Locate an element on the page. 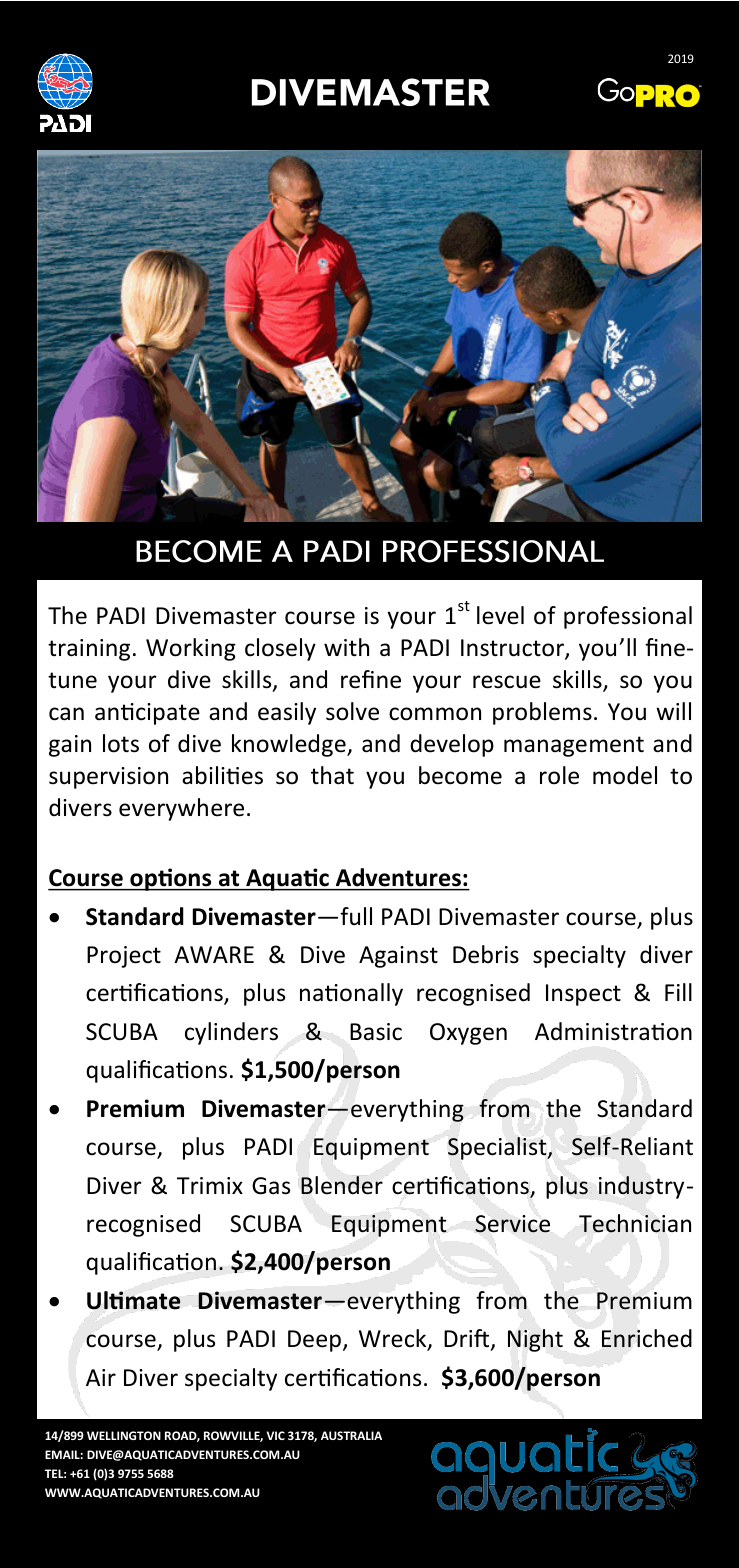 Image resolution: width=739 pixels, height=1568 pixels. options is located at coordinates (171, 879).
